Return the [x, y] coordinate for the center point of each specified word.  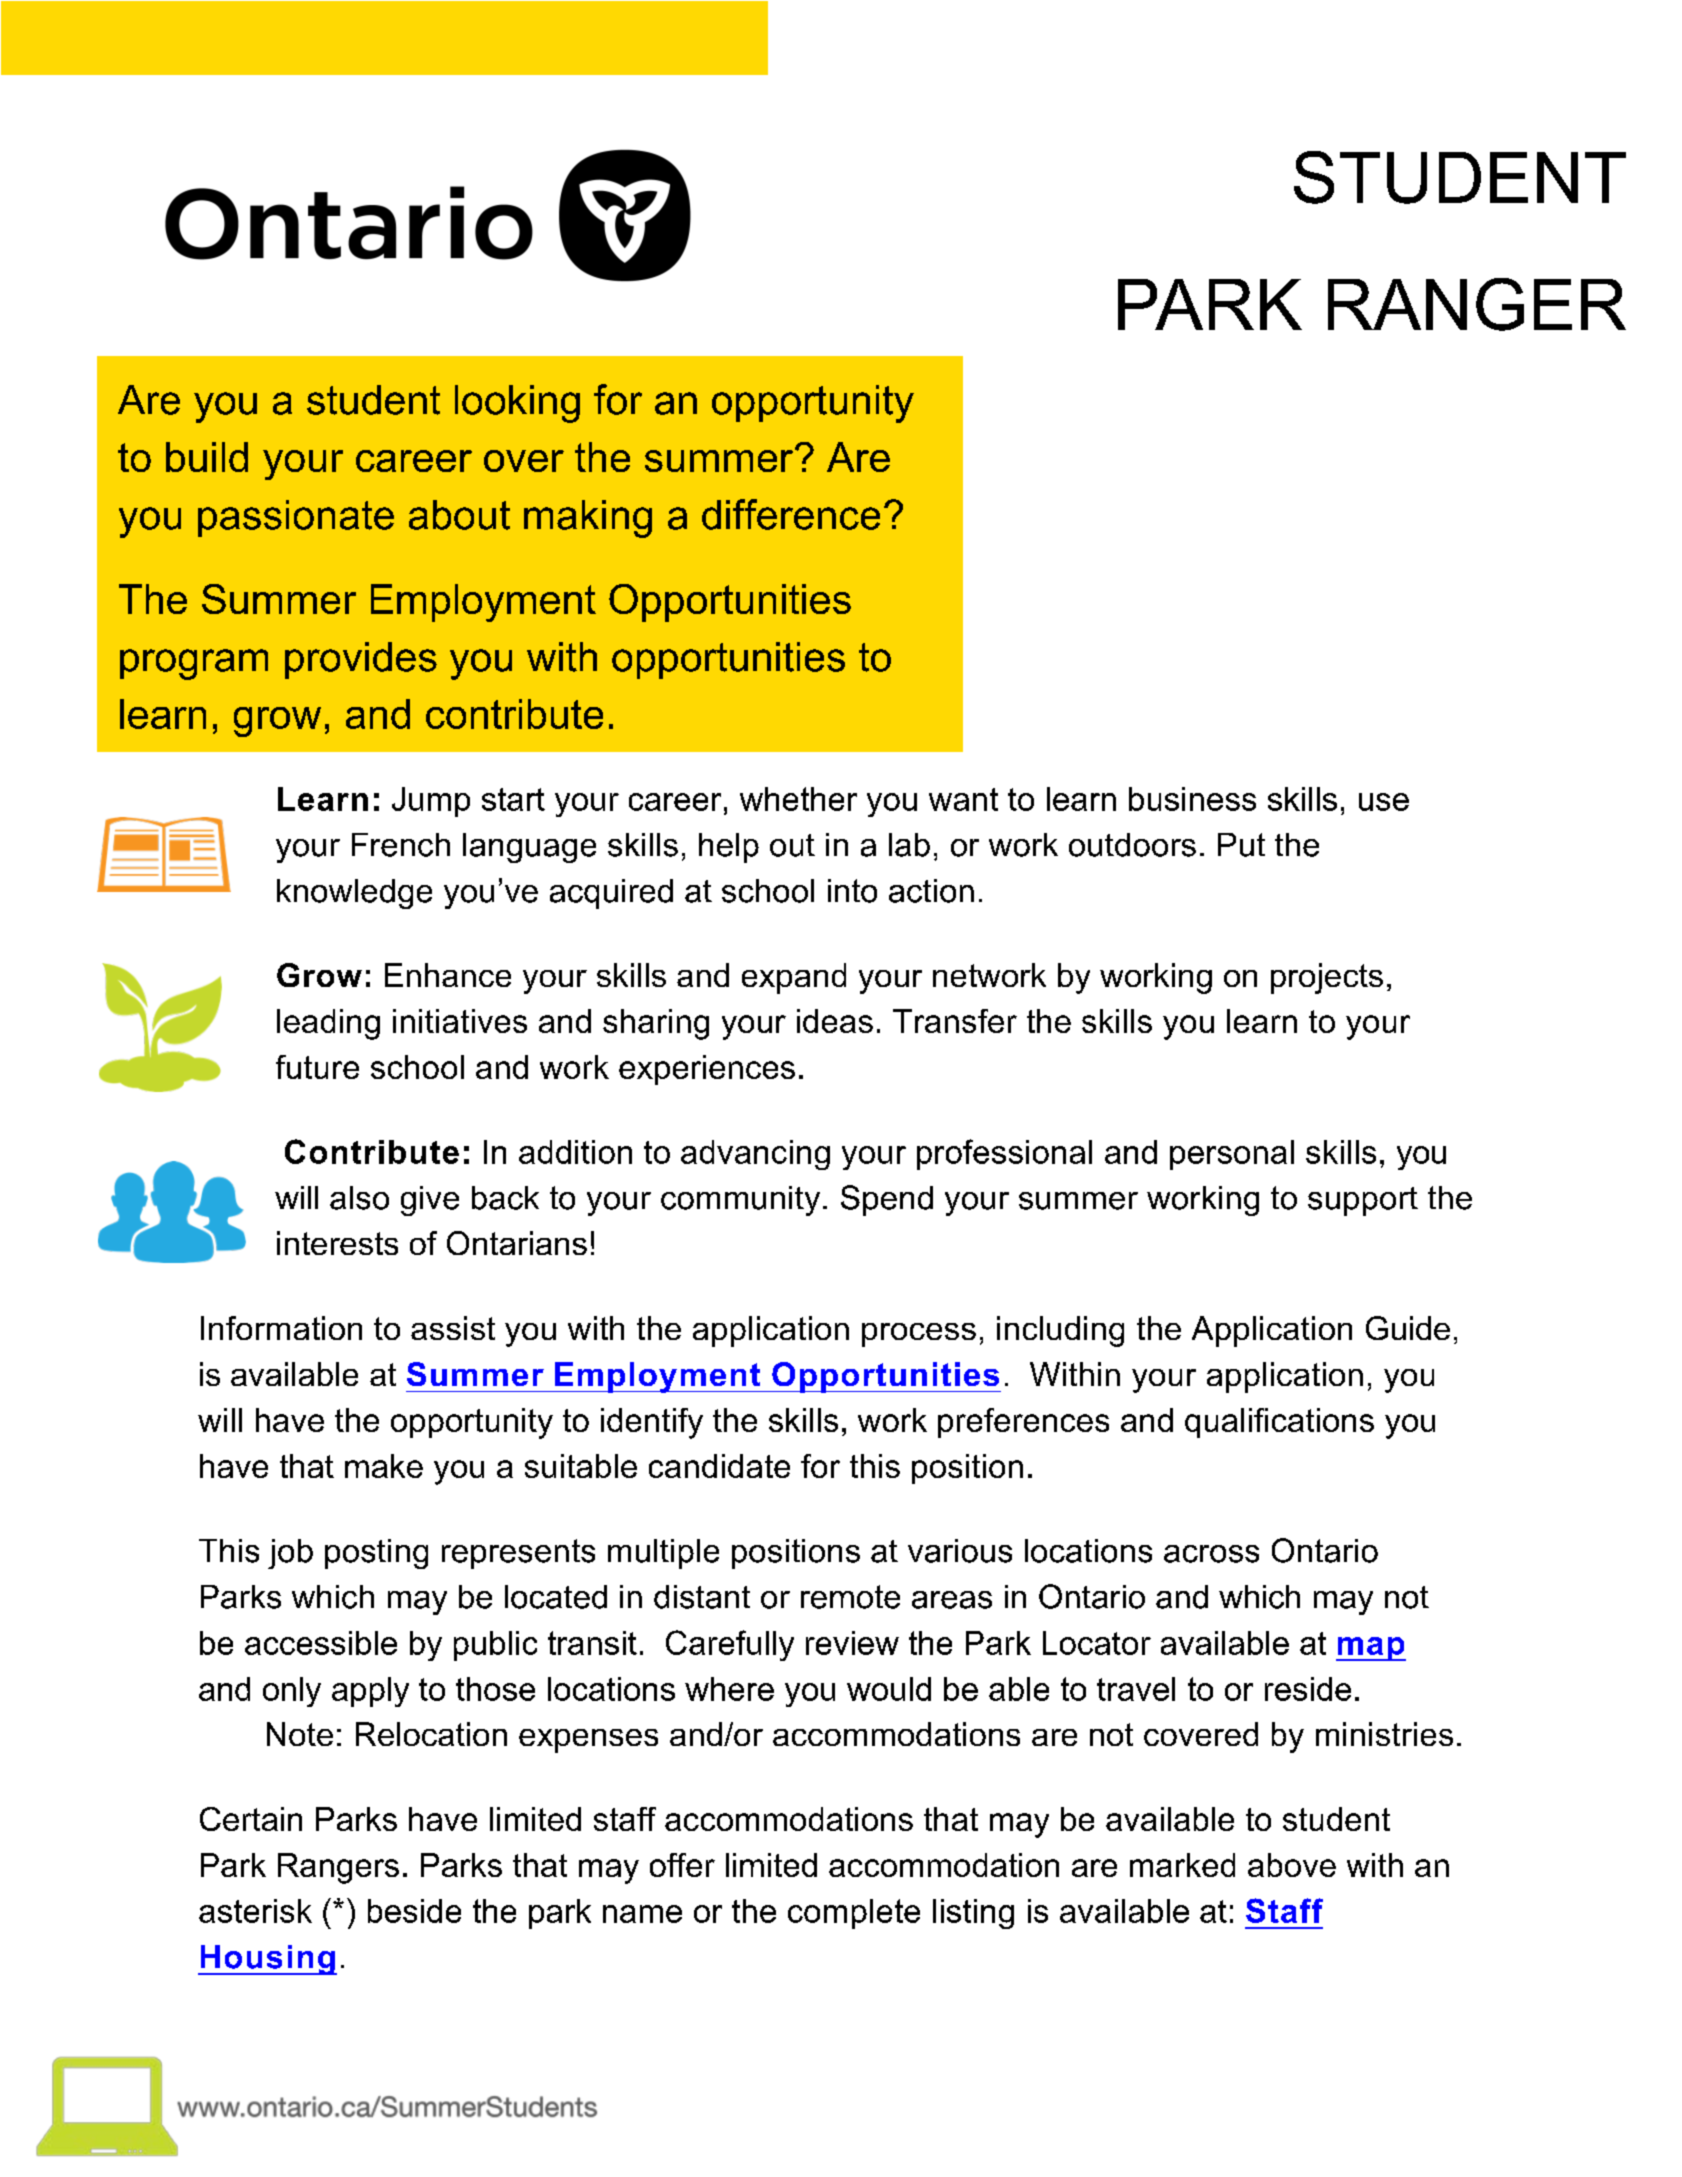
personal [1232, 1155]
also [359, 1198]
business [1192, 799]
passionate [296, 518]
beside [414, 1911]
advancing [755, 1155]
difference [791, 514]
